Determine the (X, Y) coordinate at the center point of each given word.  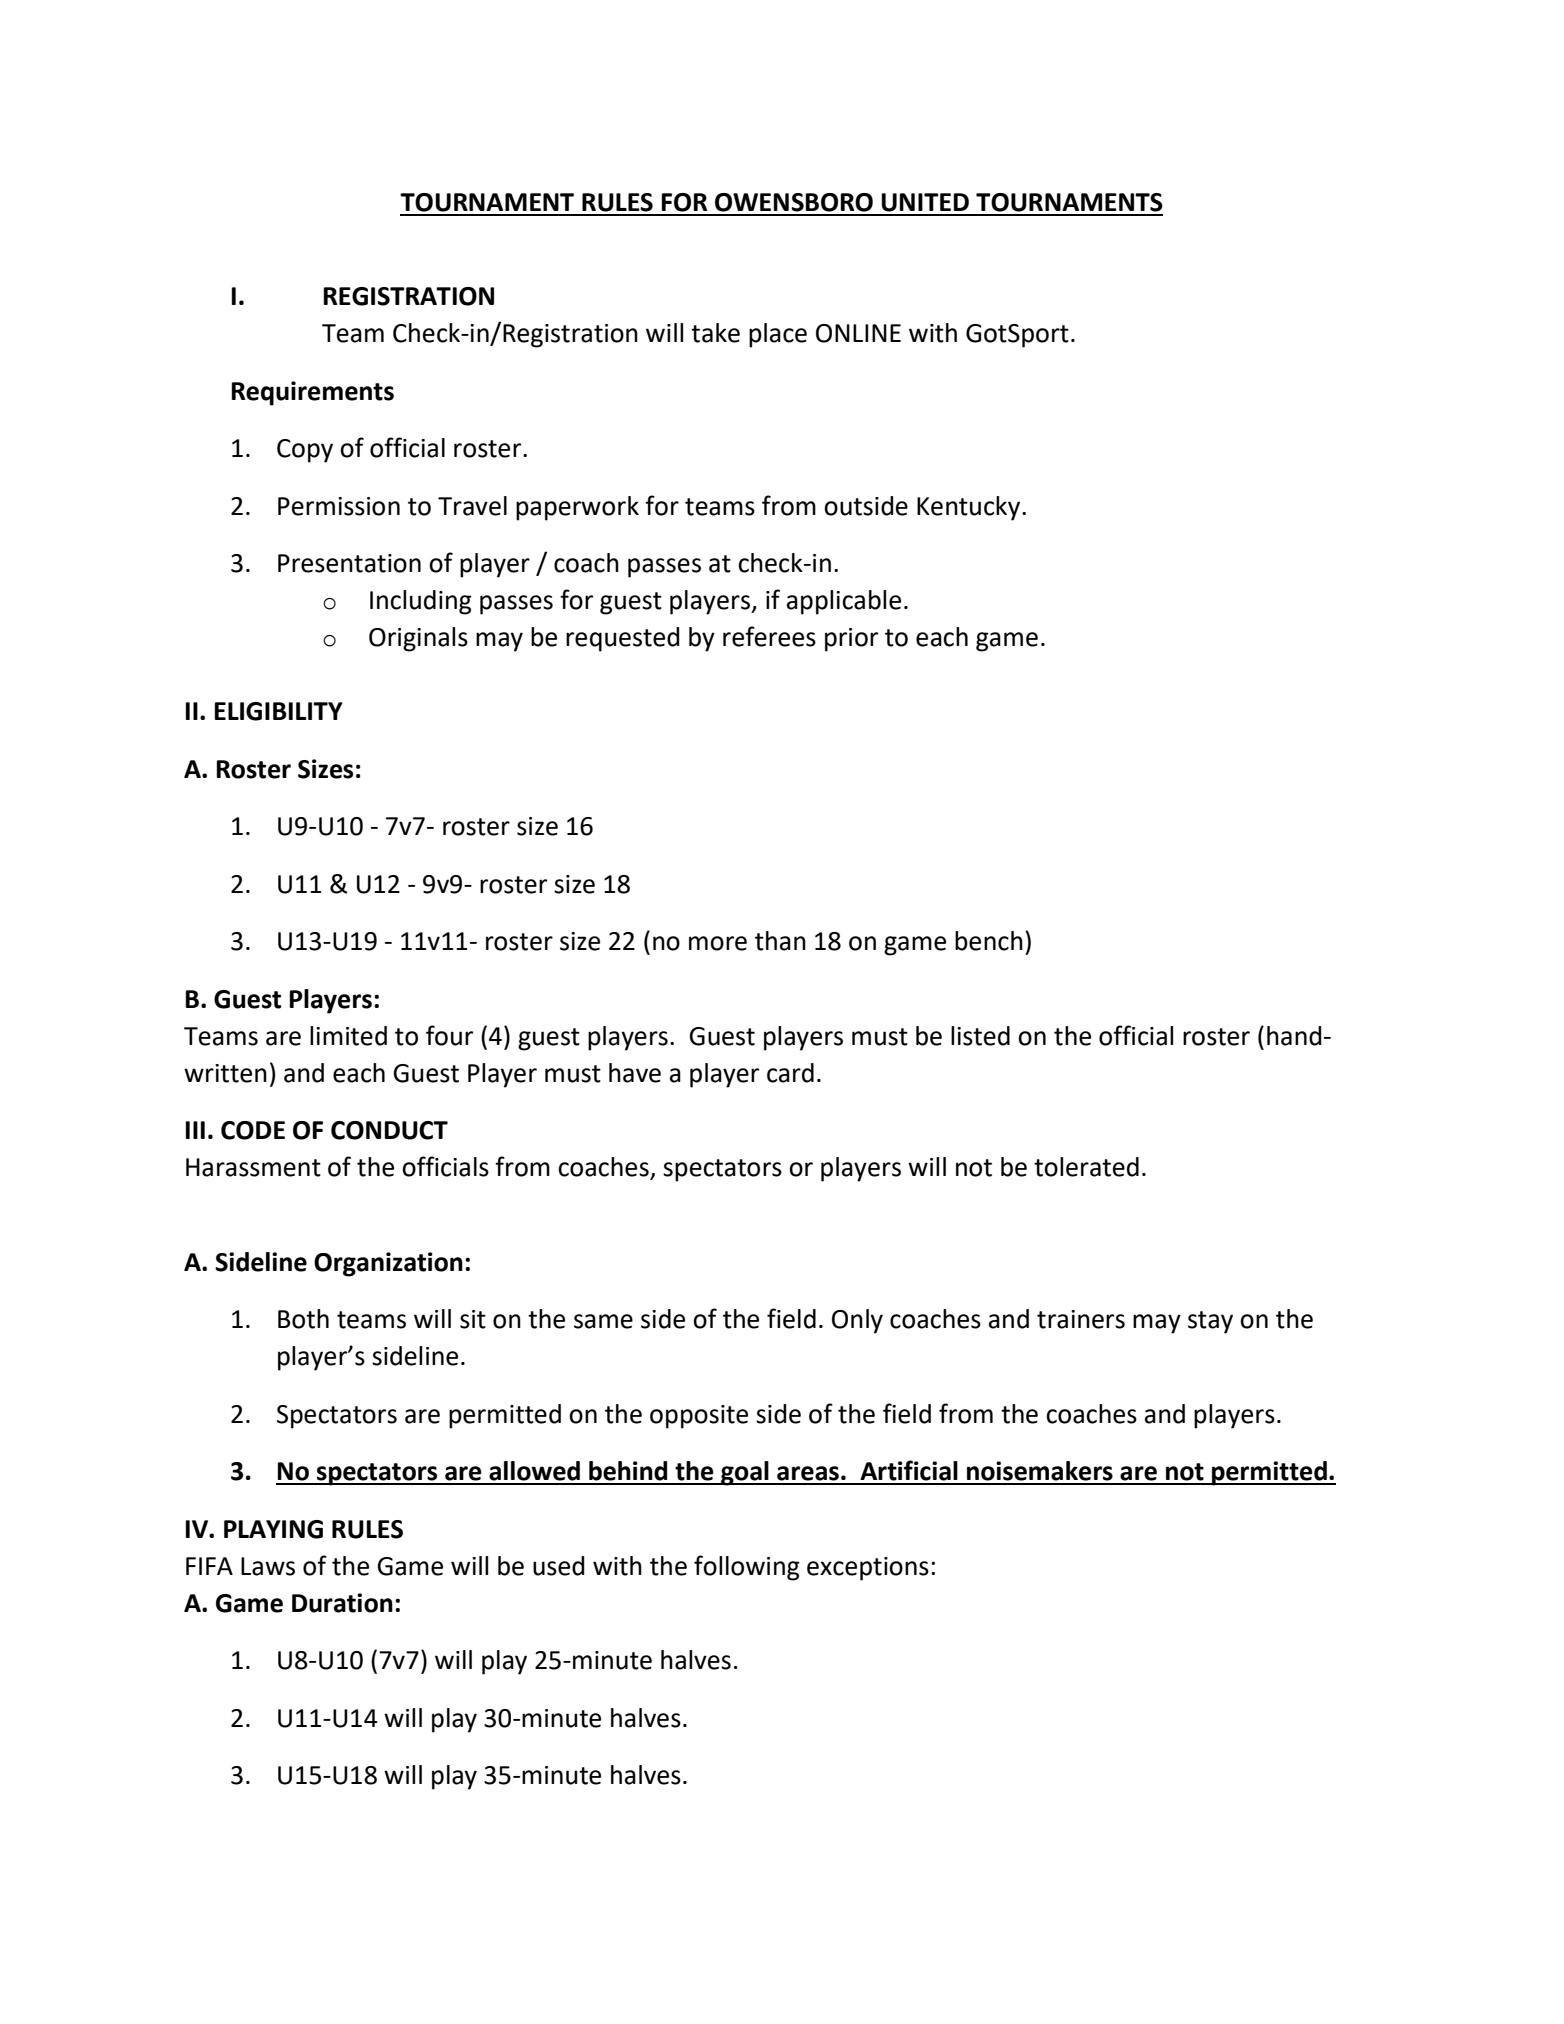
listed (980, 1036)
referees (769, 636)
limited (348, 1036)
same (603, 1321)
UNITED (925, 202)
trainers (1081, 1319)
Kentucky (970, 508)
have (635, 1073)
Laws (268, 1566)
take (715, 333)
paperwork (577, 508)
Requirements (313, 393)
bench (989, 941)
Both (303, 1319)
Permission (339, 506)
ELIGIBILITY (279, 711)
